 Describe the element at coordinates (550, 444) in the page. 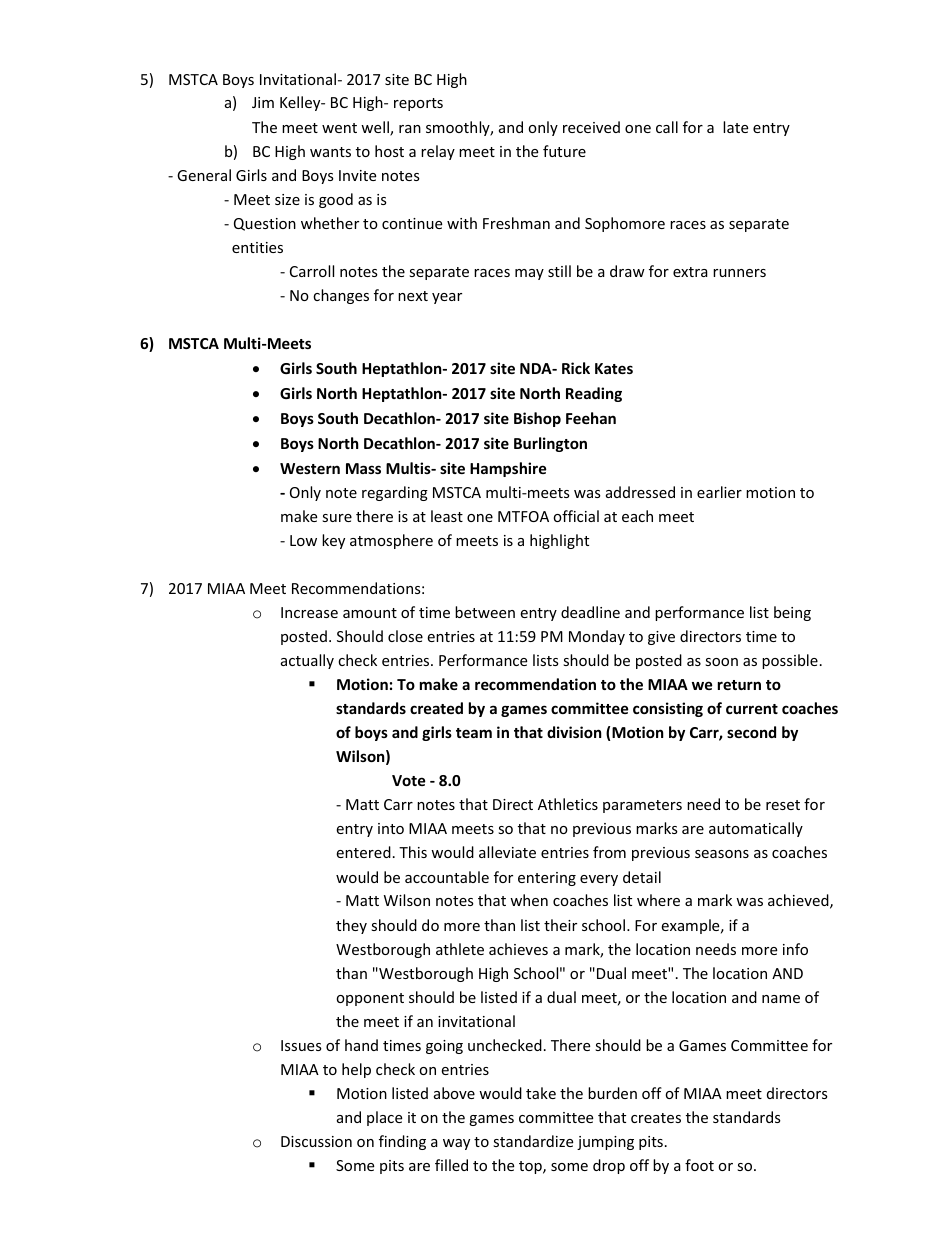

I see `Burlington` at that location.
